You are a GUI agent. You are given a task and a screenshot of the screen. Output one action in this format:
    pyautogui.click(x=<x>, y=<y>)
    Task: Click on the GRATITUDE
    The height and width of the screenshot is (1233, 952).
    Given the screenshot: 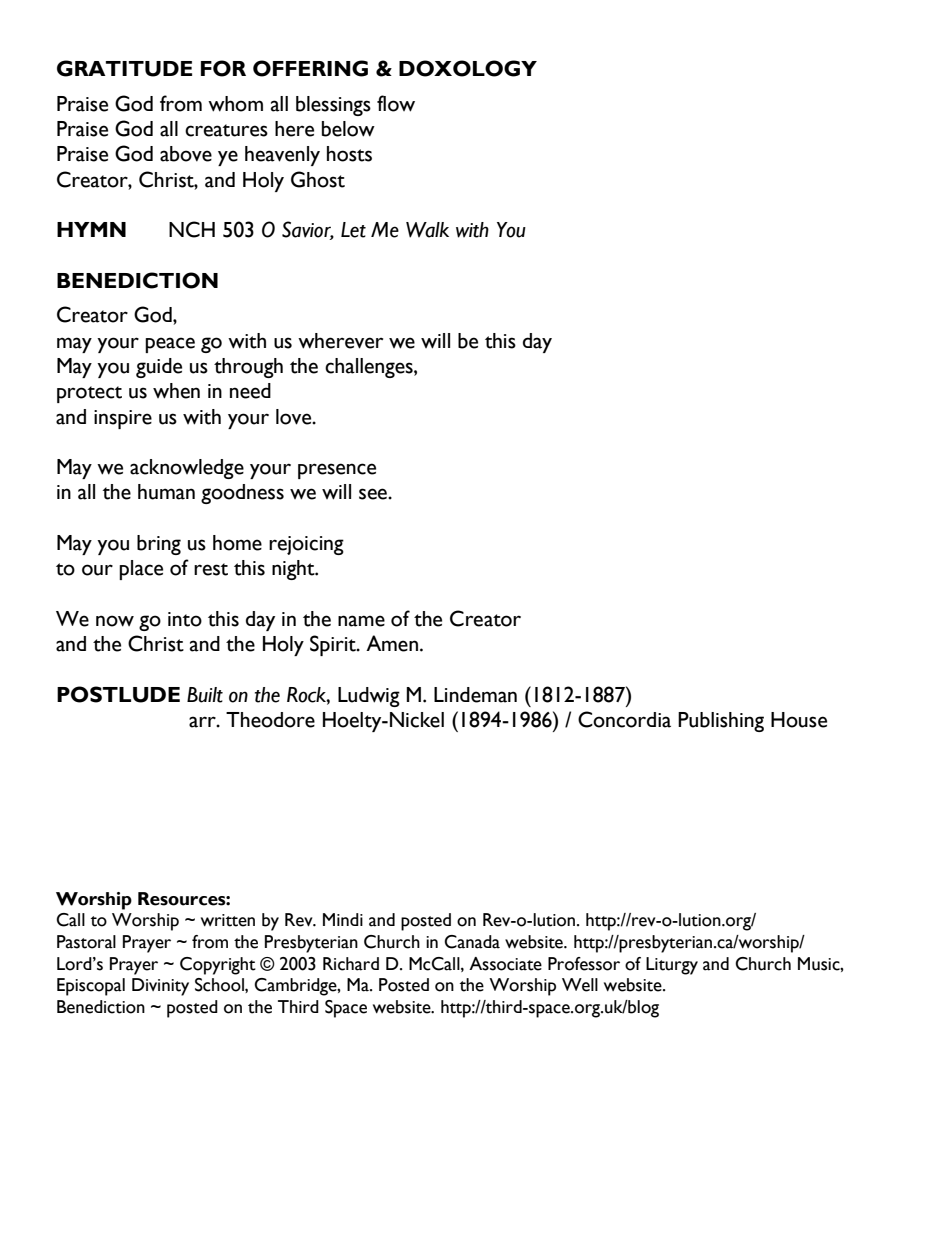 What is the action you would take?
    pyautogui.click(x=124, y=68)
